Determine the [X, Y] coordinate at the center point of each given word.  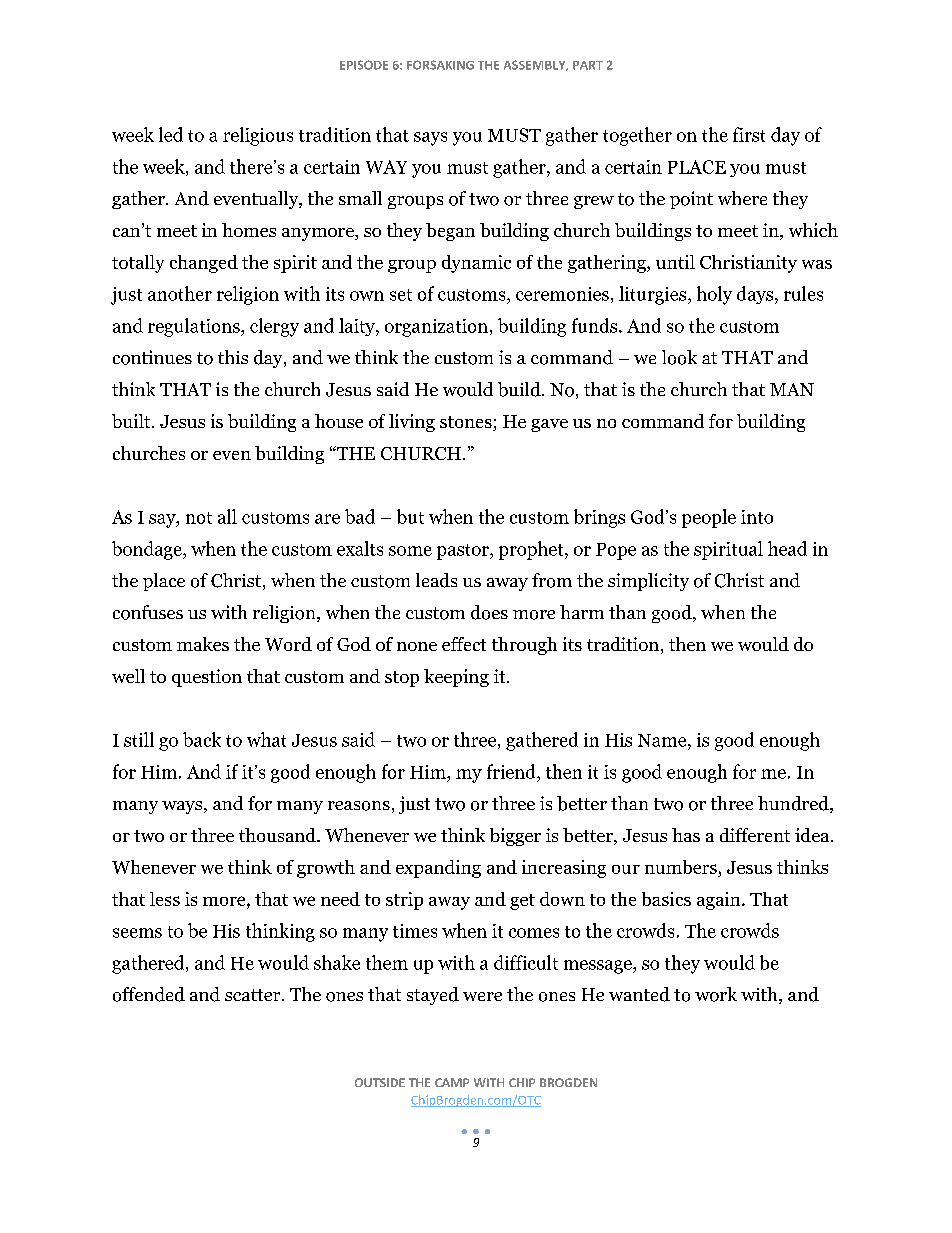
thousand [278, 835]
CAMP [452, 1082]
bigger [515, 837]
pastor [464, 552]
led [171, 134]
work [716, 994]
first [749, 134]
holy [714, 295]
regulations [195, 327]
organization [436, 328]
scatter [254, 995]
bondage [148, 550]
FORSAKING [440, 65]
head [787, 548]
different [755, 835]
